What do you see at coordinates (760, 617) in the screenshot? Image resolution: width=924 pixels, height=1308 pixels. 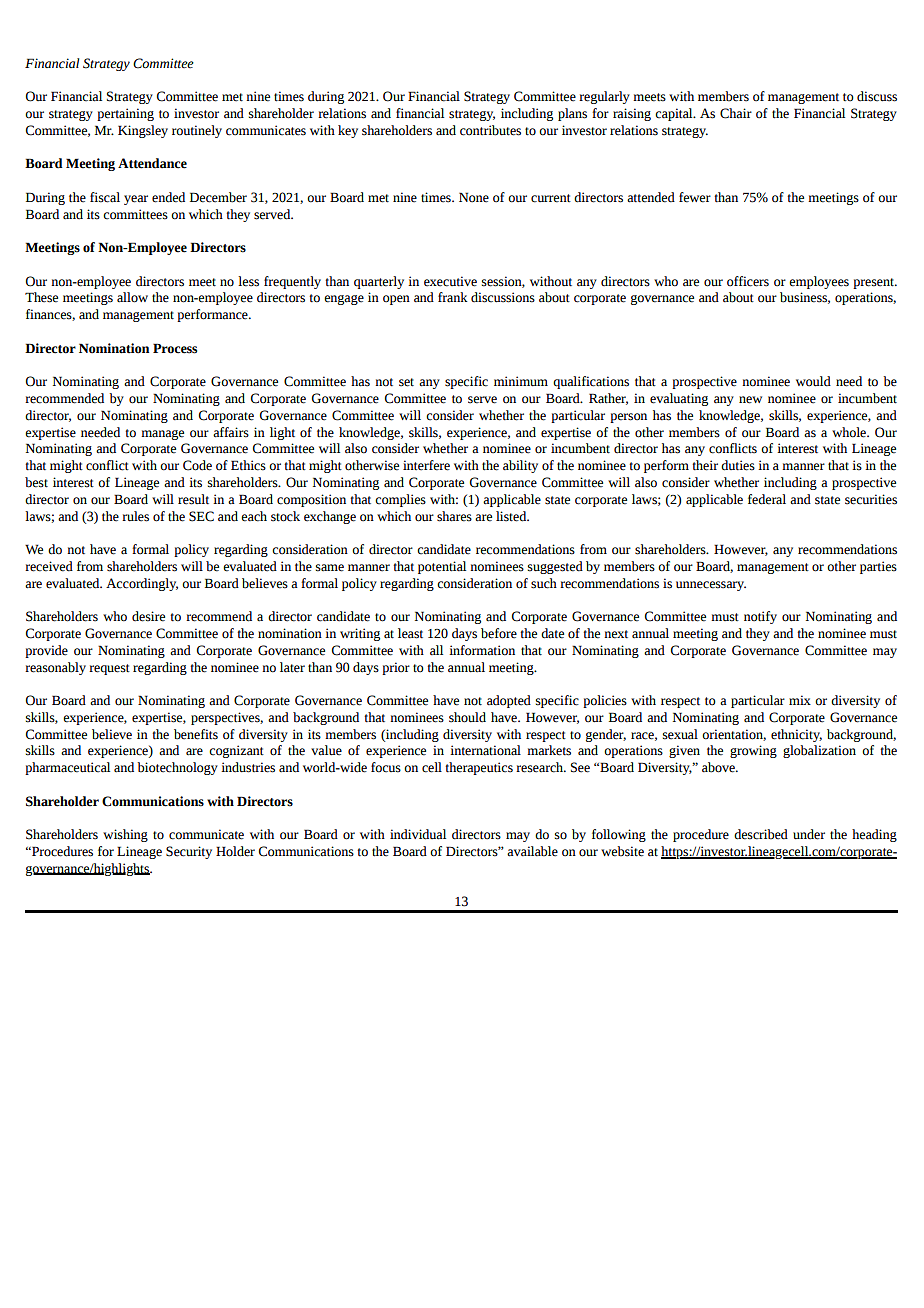 I see `notify` at bounding box center [760, 617].
